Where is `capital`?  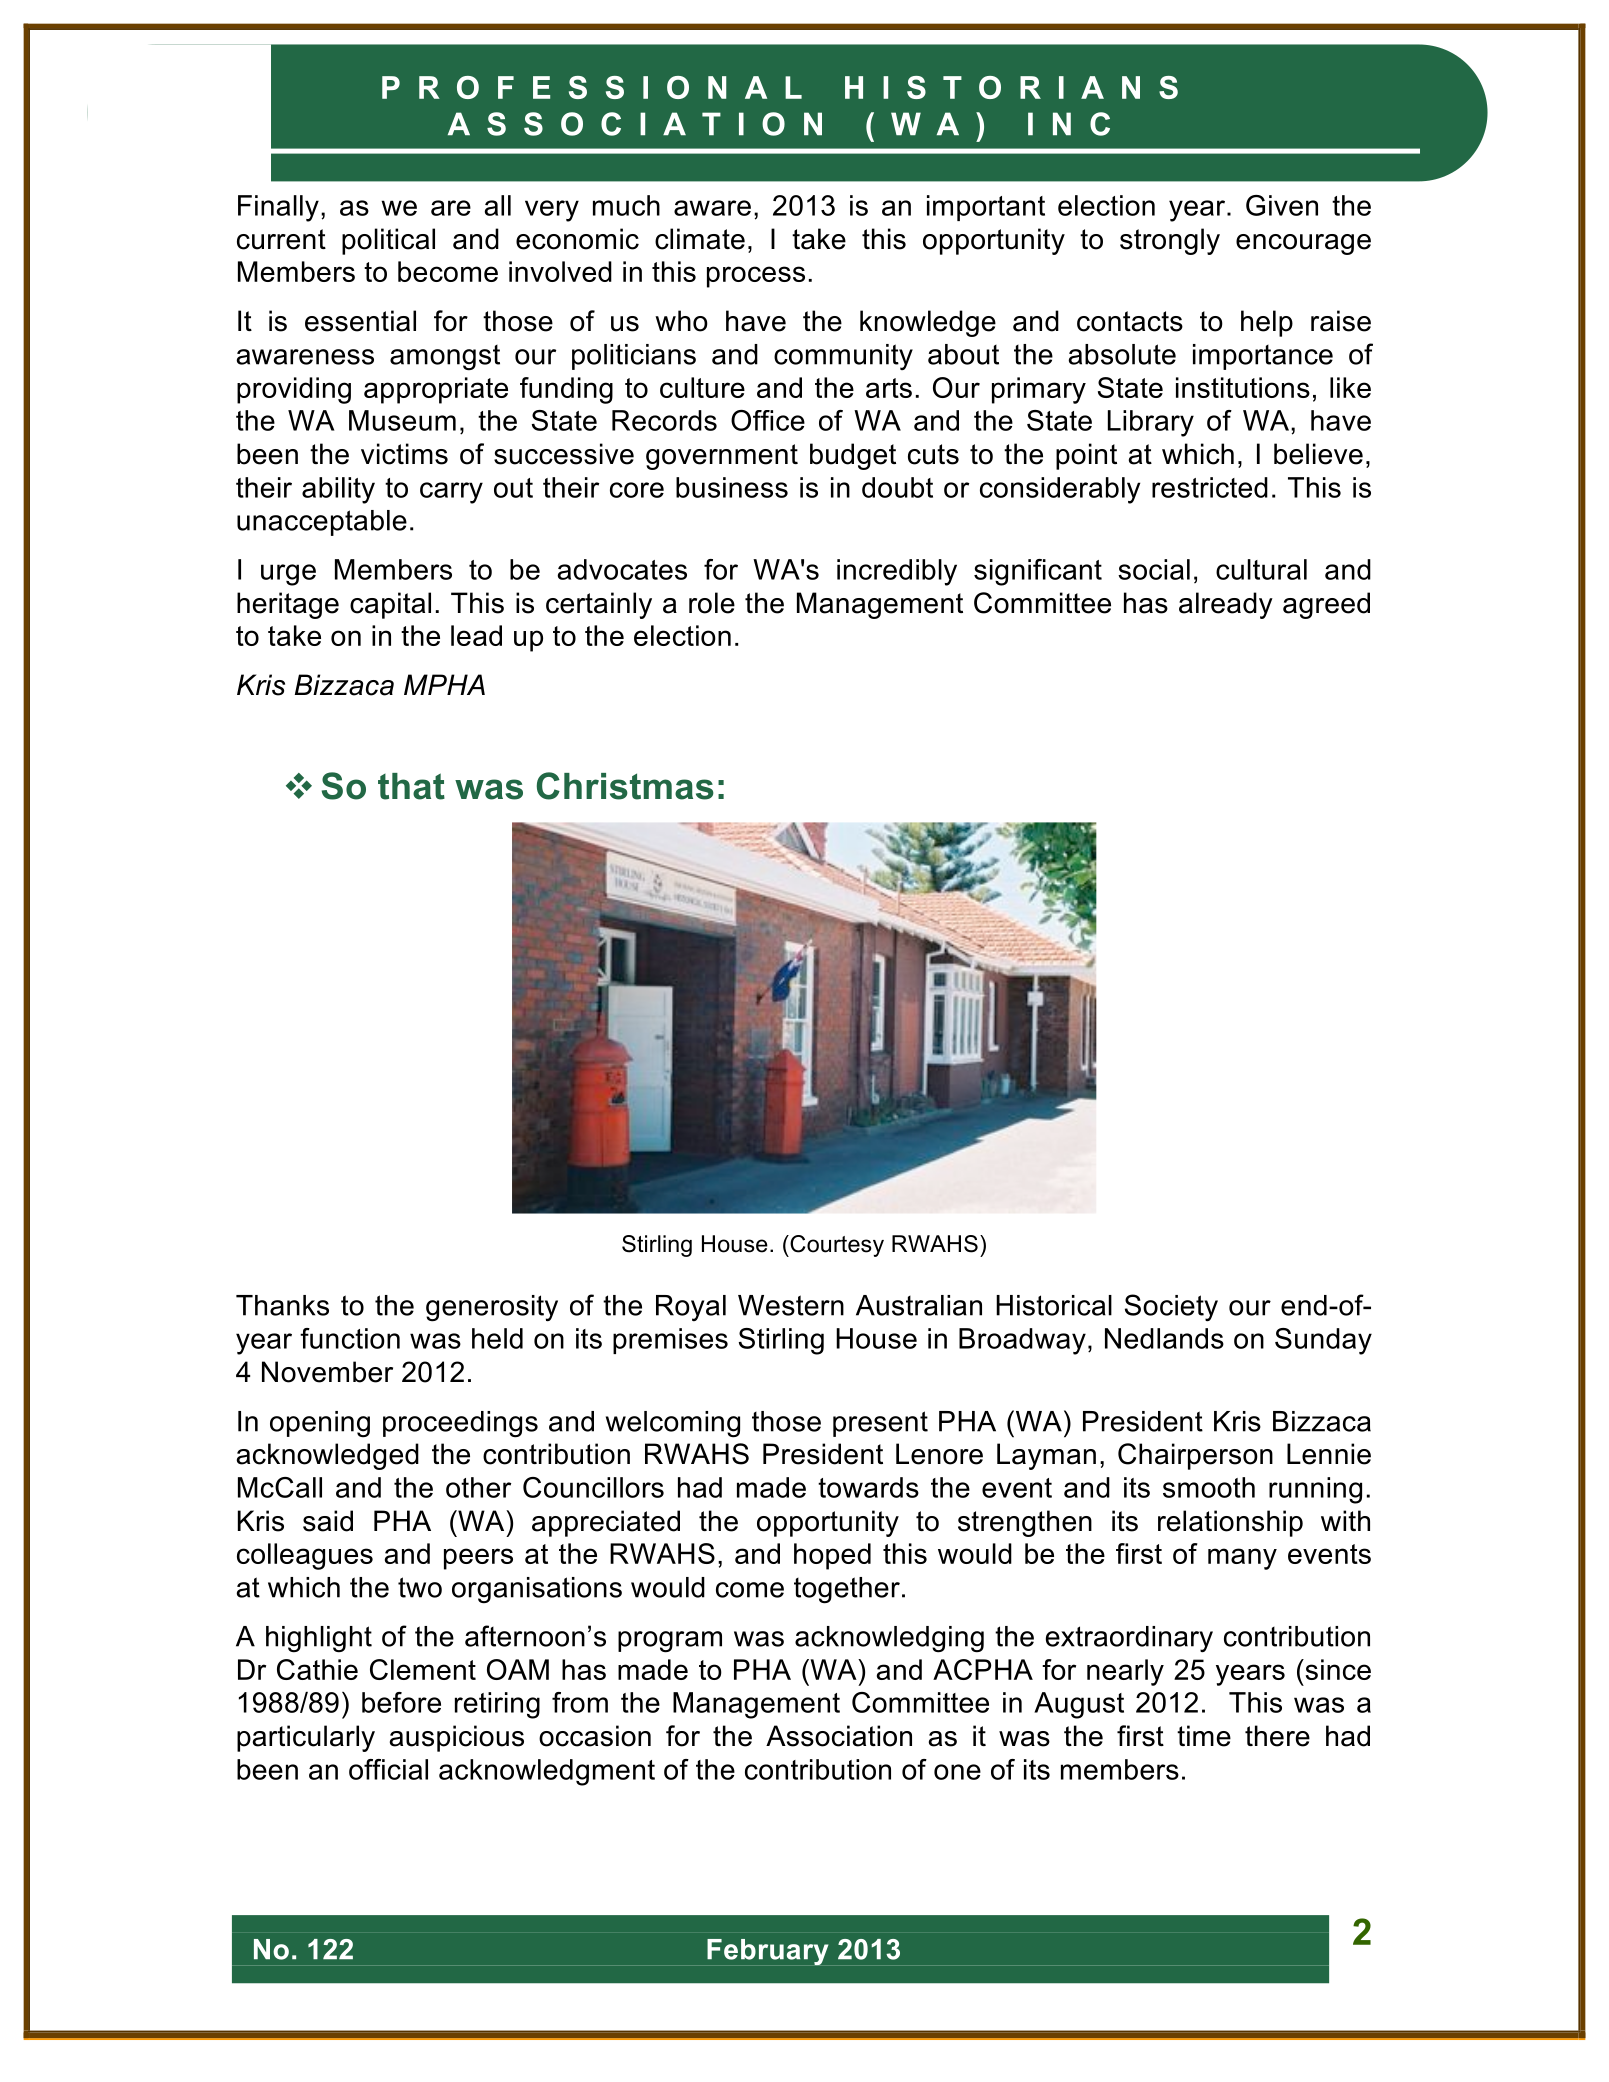 capital is located at coordinates (390, 605).
